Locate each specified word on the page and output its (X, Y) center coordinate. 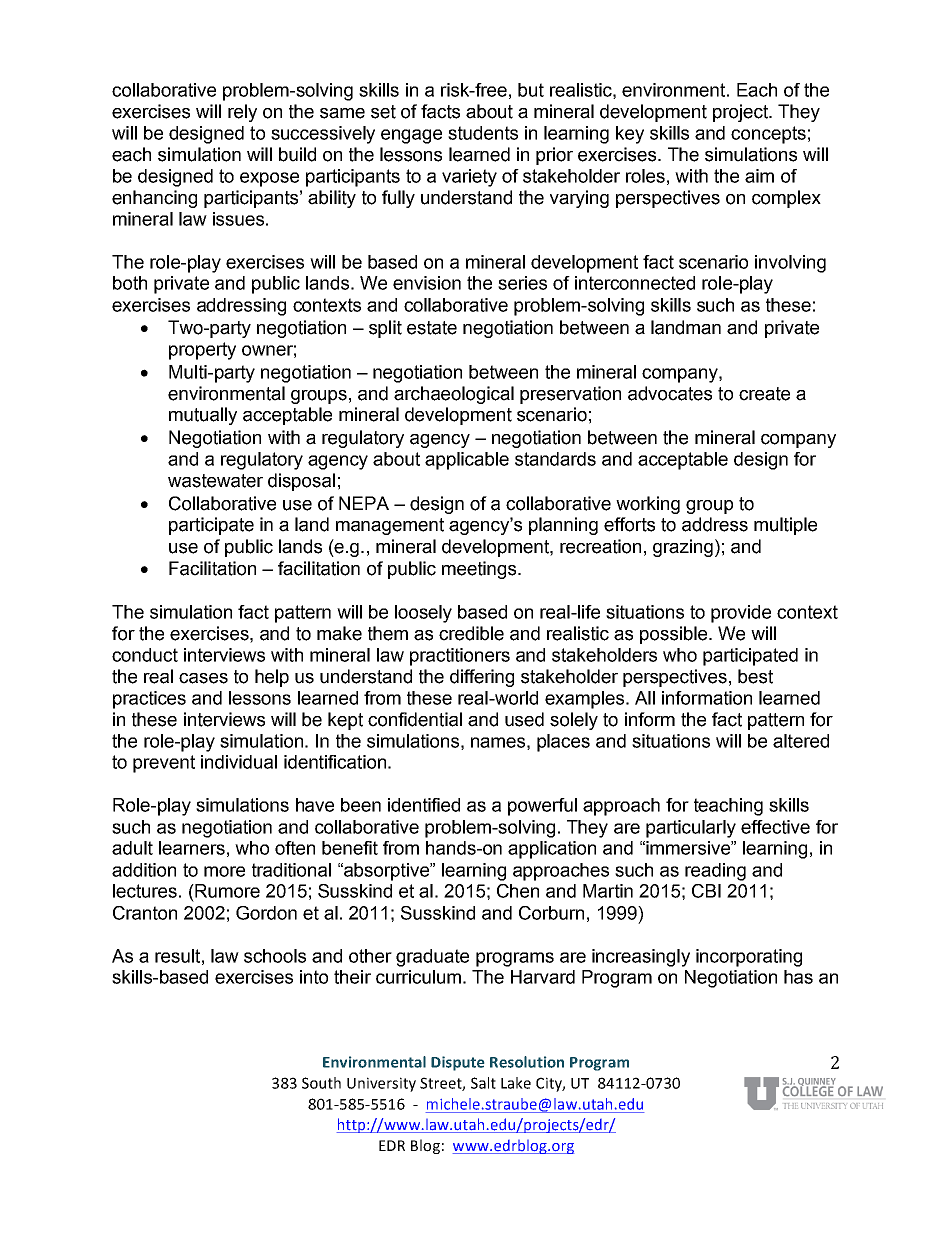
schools (275, 956)
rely (242, 113)
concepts (768, 135)
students (483, 133)
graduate (432, 958)
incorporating (749, 958)
